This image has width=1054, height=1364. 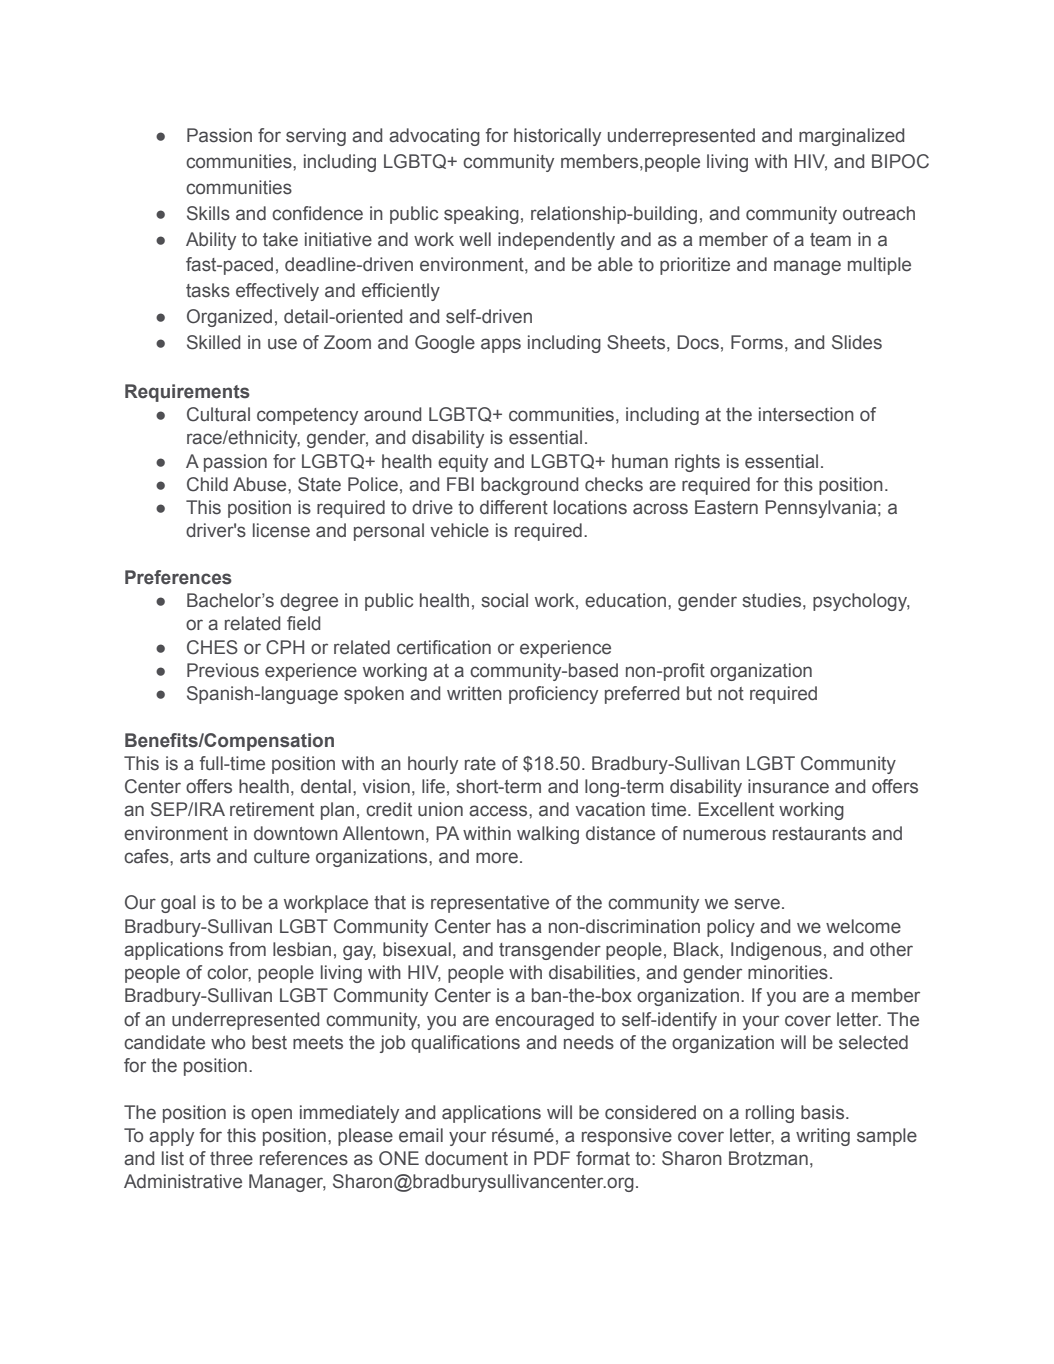 I want to click on three, so click(x=231, y=1158).
